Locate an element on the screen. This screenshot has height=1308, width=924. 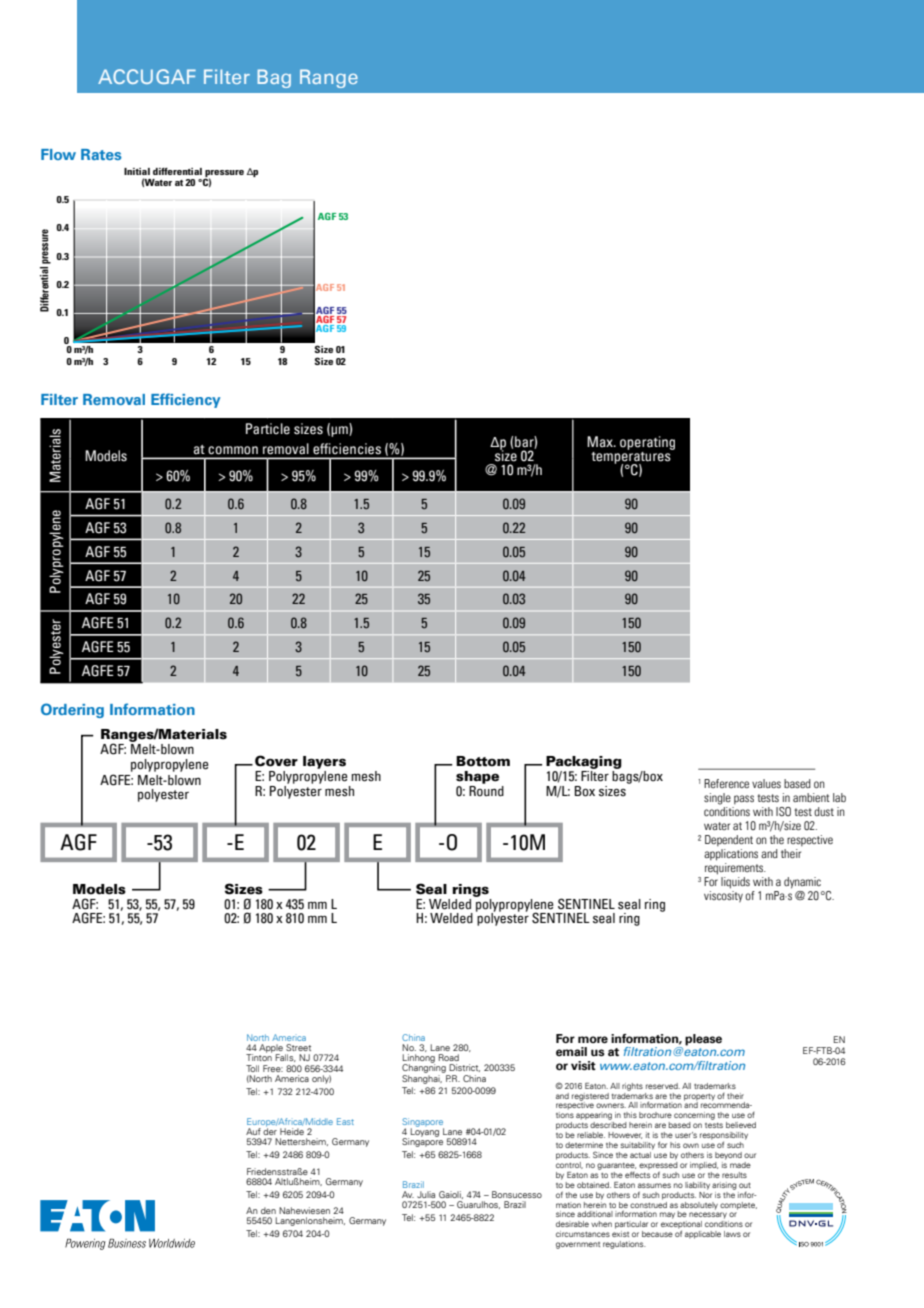
Bottom is located at coordinates (483, 761).
